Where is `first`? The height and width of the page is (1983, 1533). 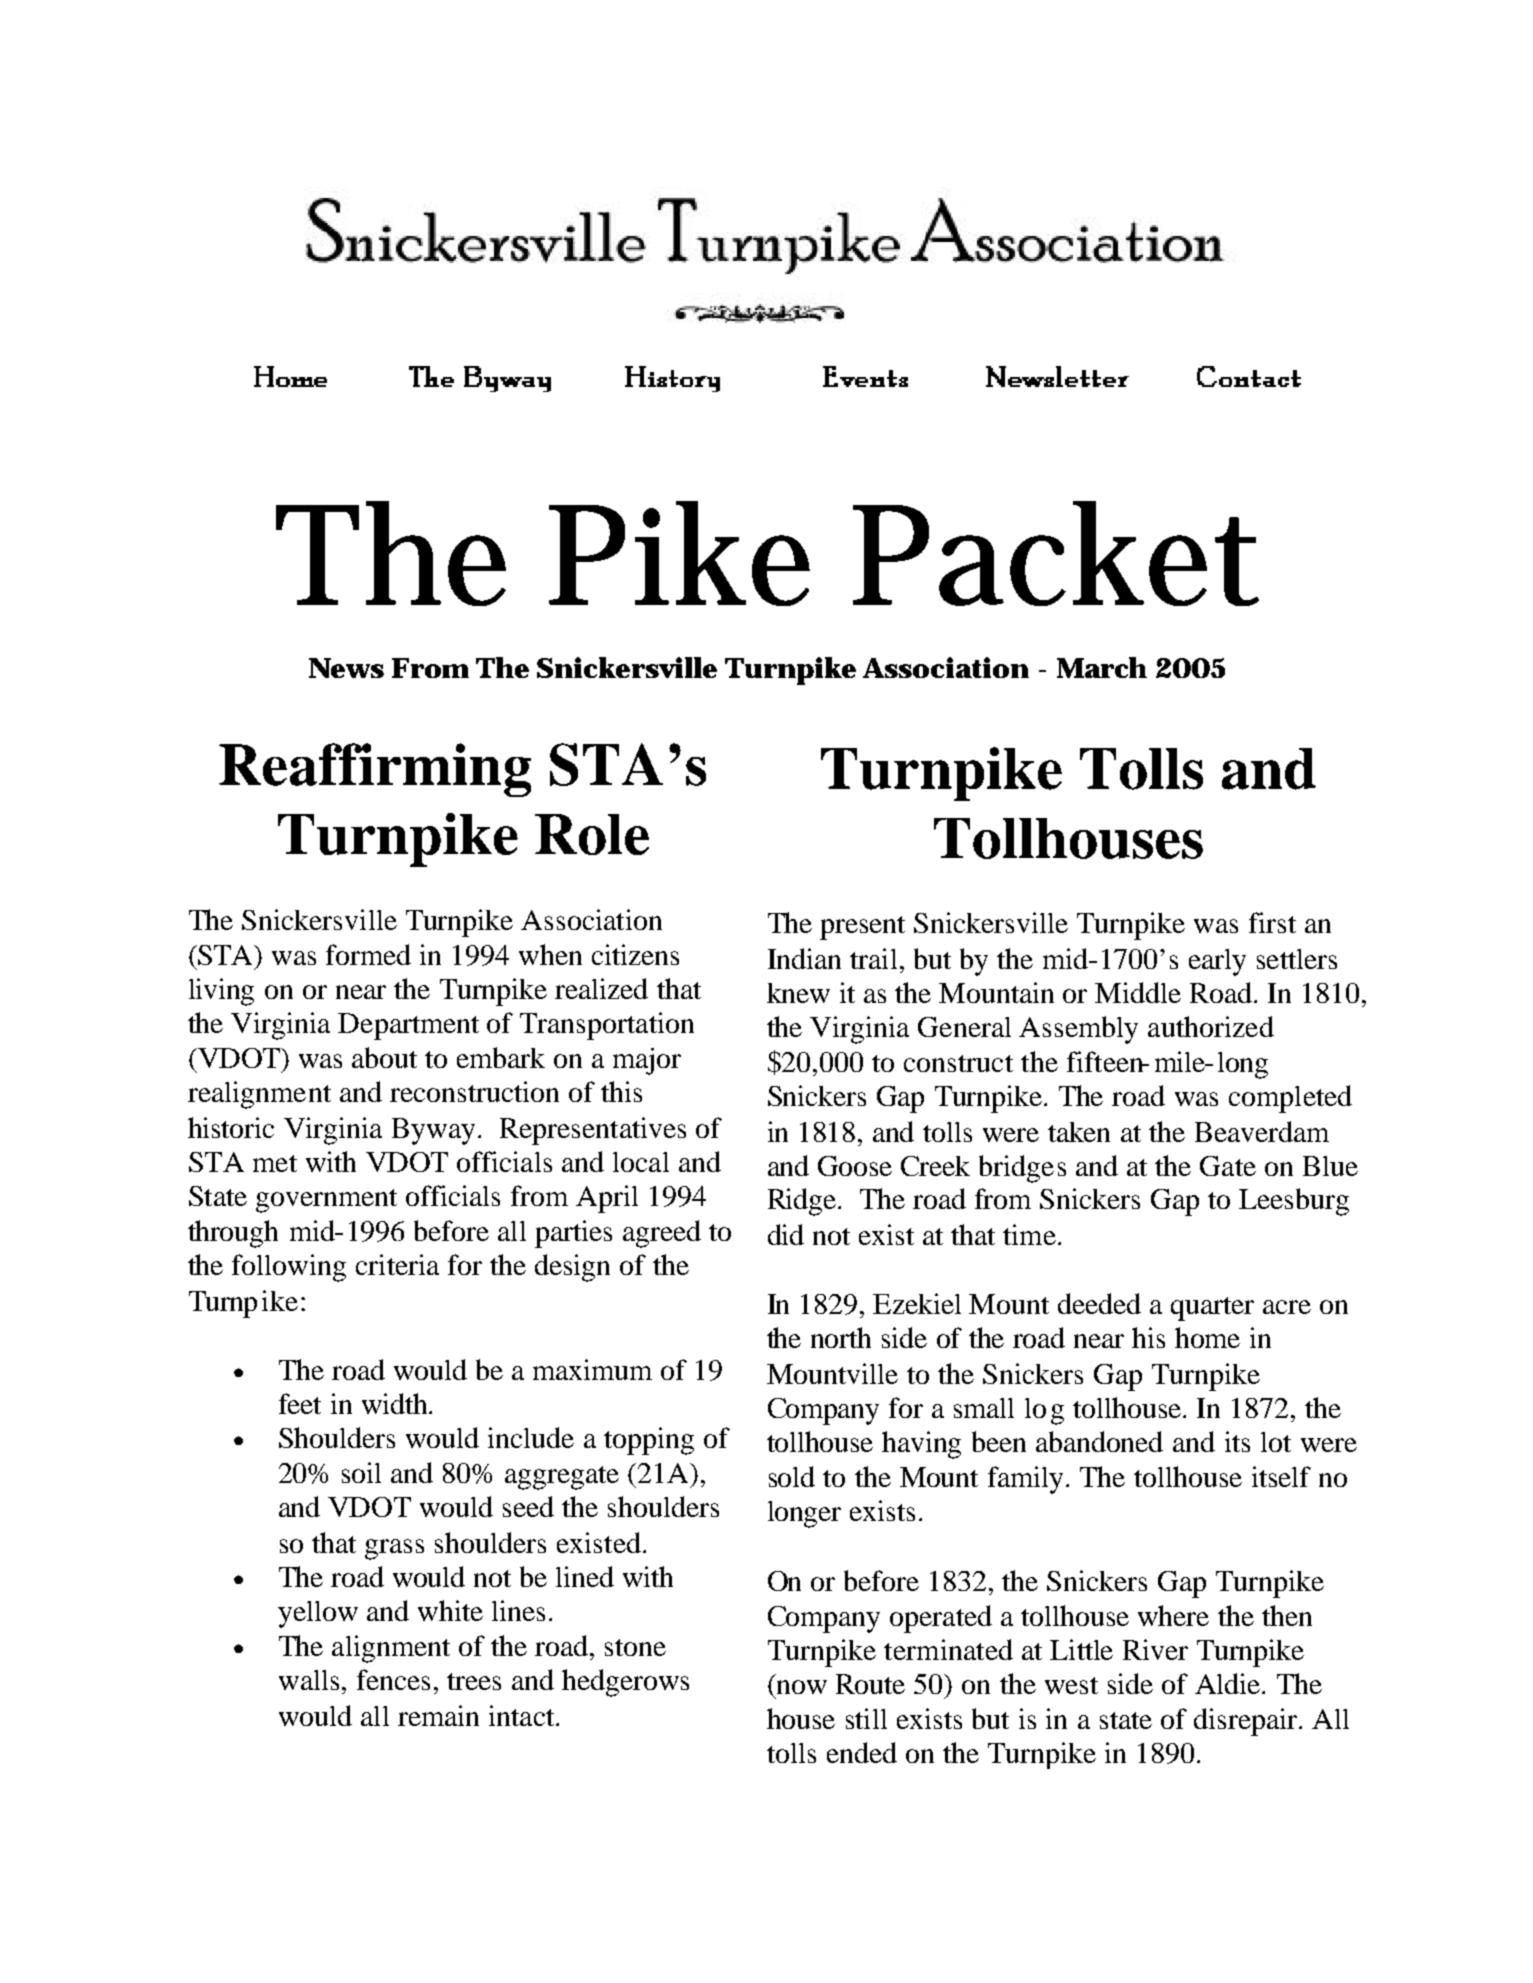
first is located at coordinates (1272, 922).
